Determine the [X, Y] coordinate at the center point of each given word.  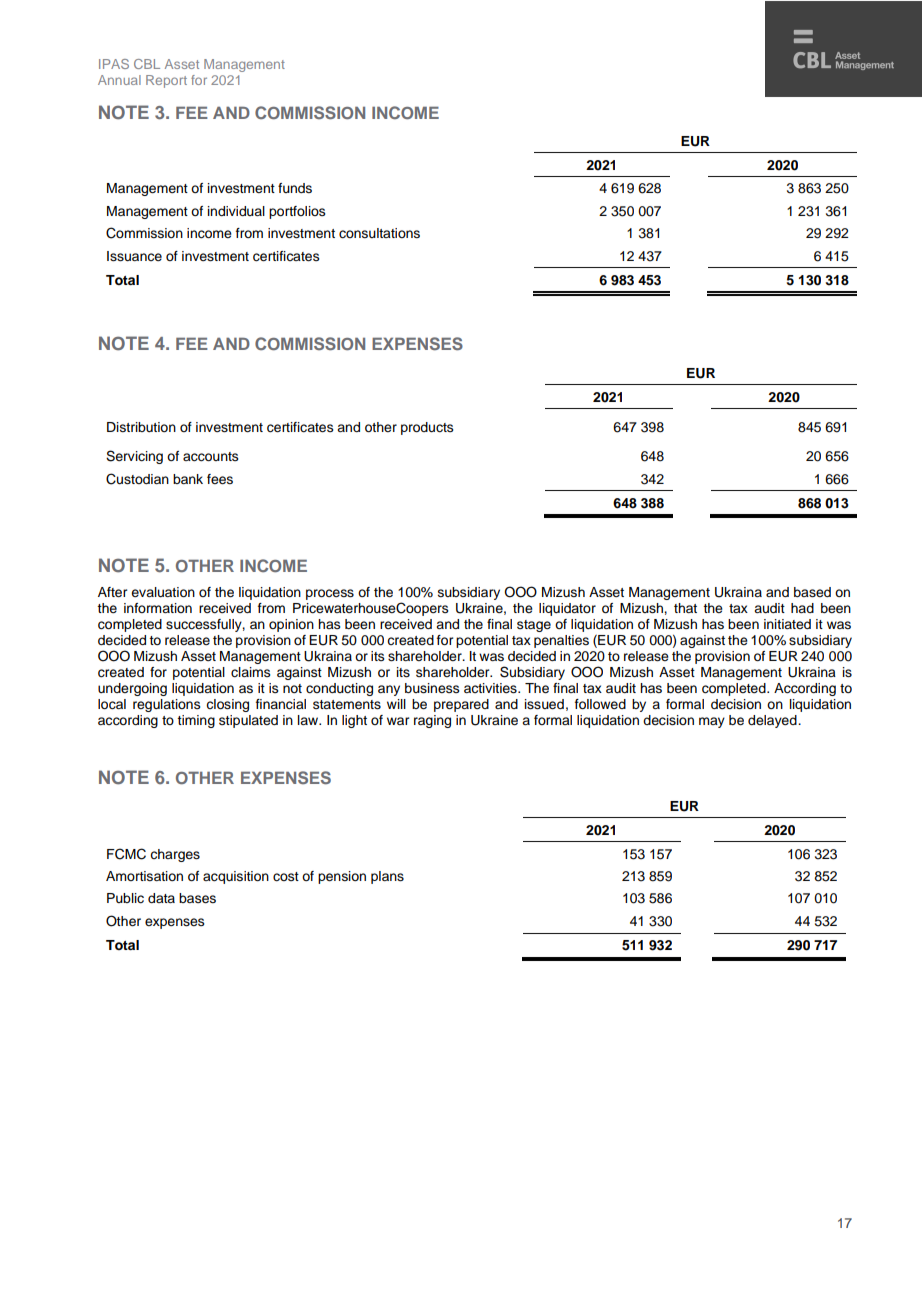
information [158, 608]
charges [175, 855]
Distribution [141, 427]
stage [534, 626]
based [812, 592]
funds [295, 188]
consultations [379, 233]
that [685, 608]
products [427, 428]
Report [166, 81]
